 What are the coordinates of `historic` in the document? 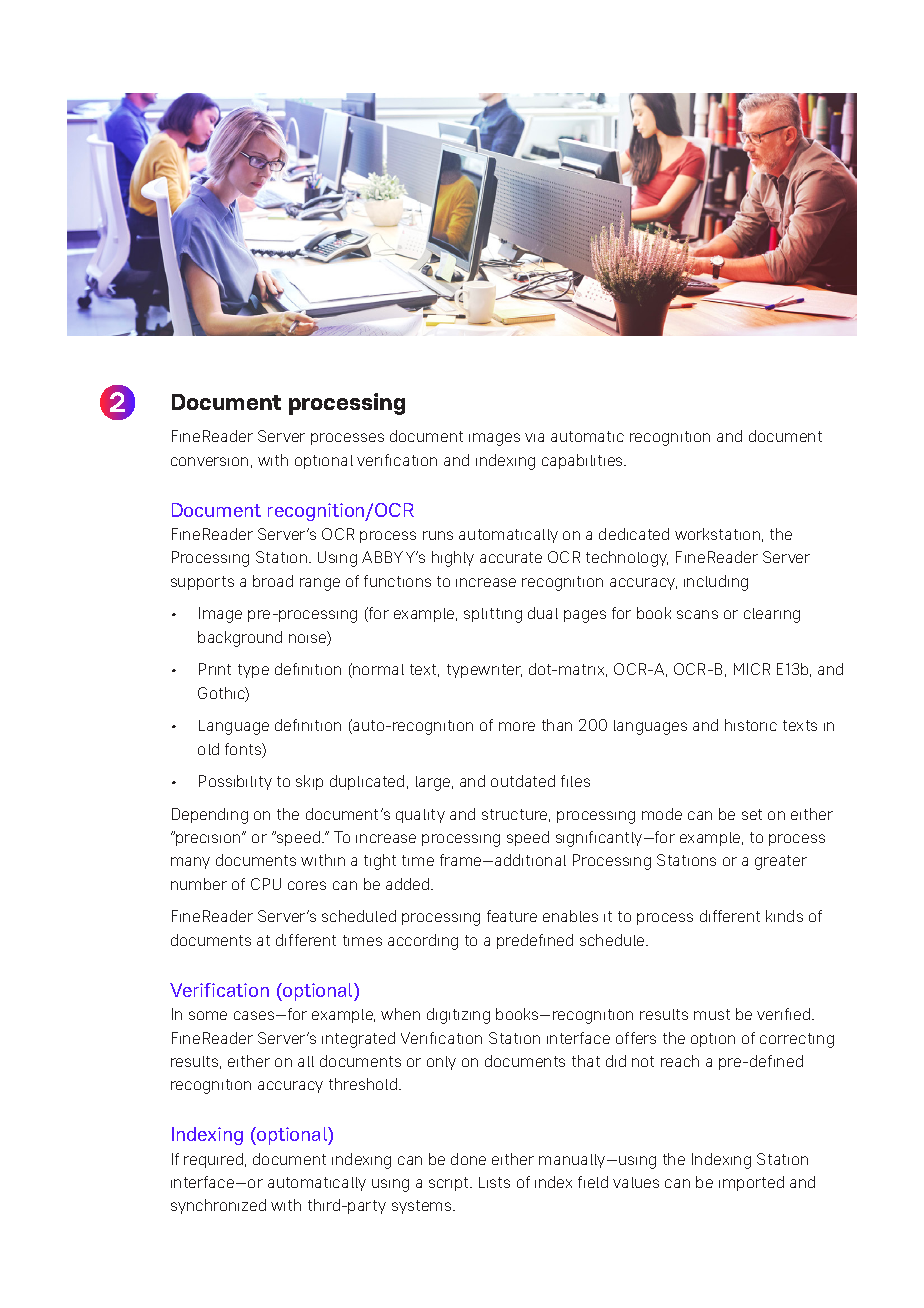 It's located at (751, 725).
